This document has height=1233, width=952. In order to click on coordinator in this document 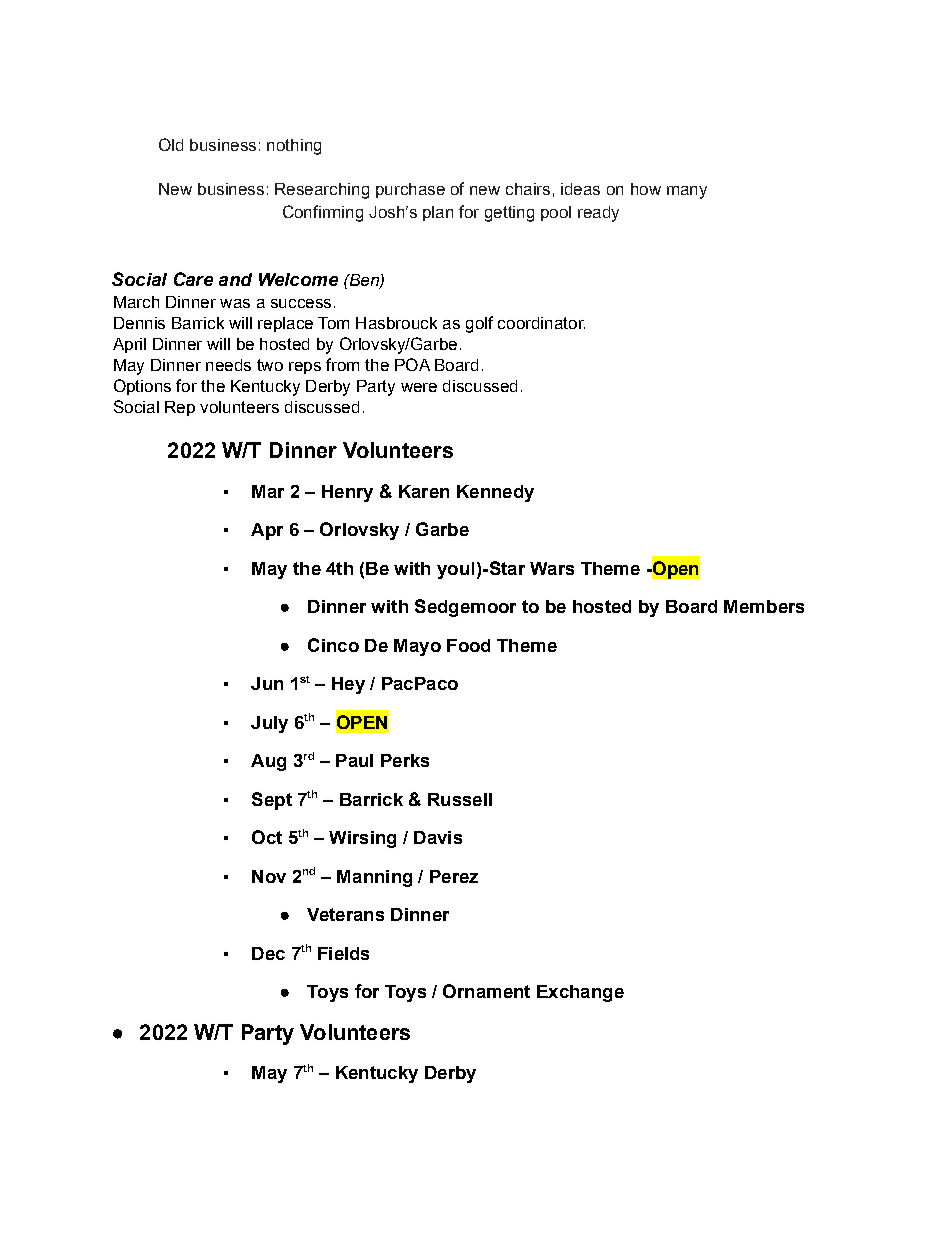, I will do `click(541, 323)`.
